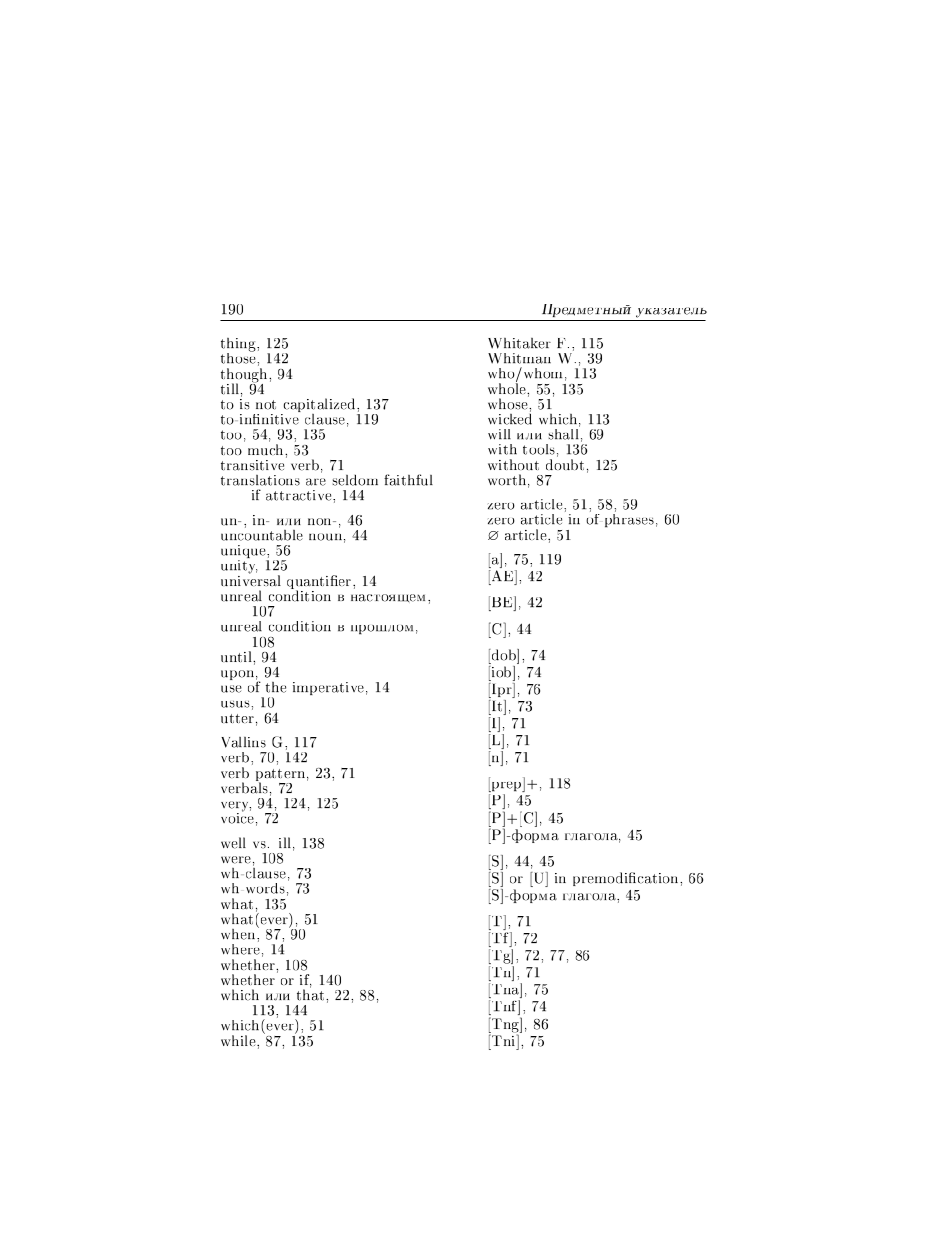 Image resolution: width=952 pixels, height=1233 pixels. I want to click on that, so click(312, 994).
